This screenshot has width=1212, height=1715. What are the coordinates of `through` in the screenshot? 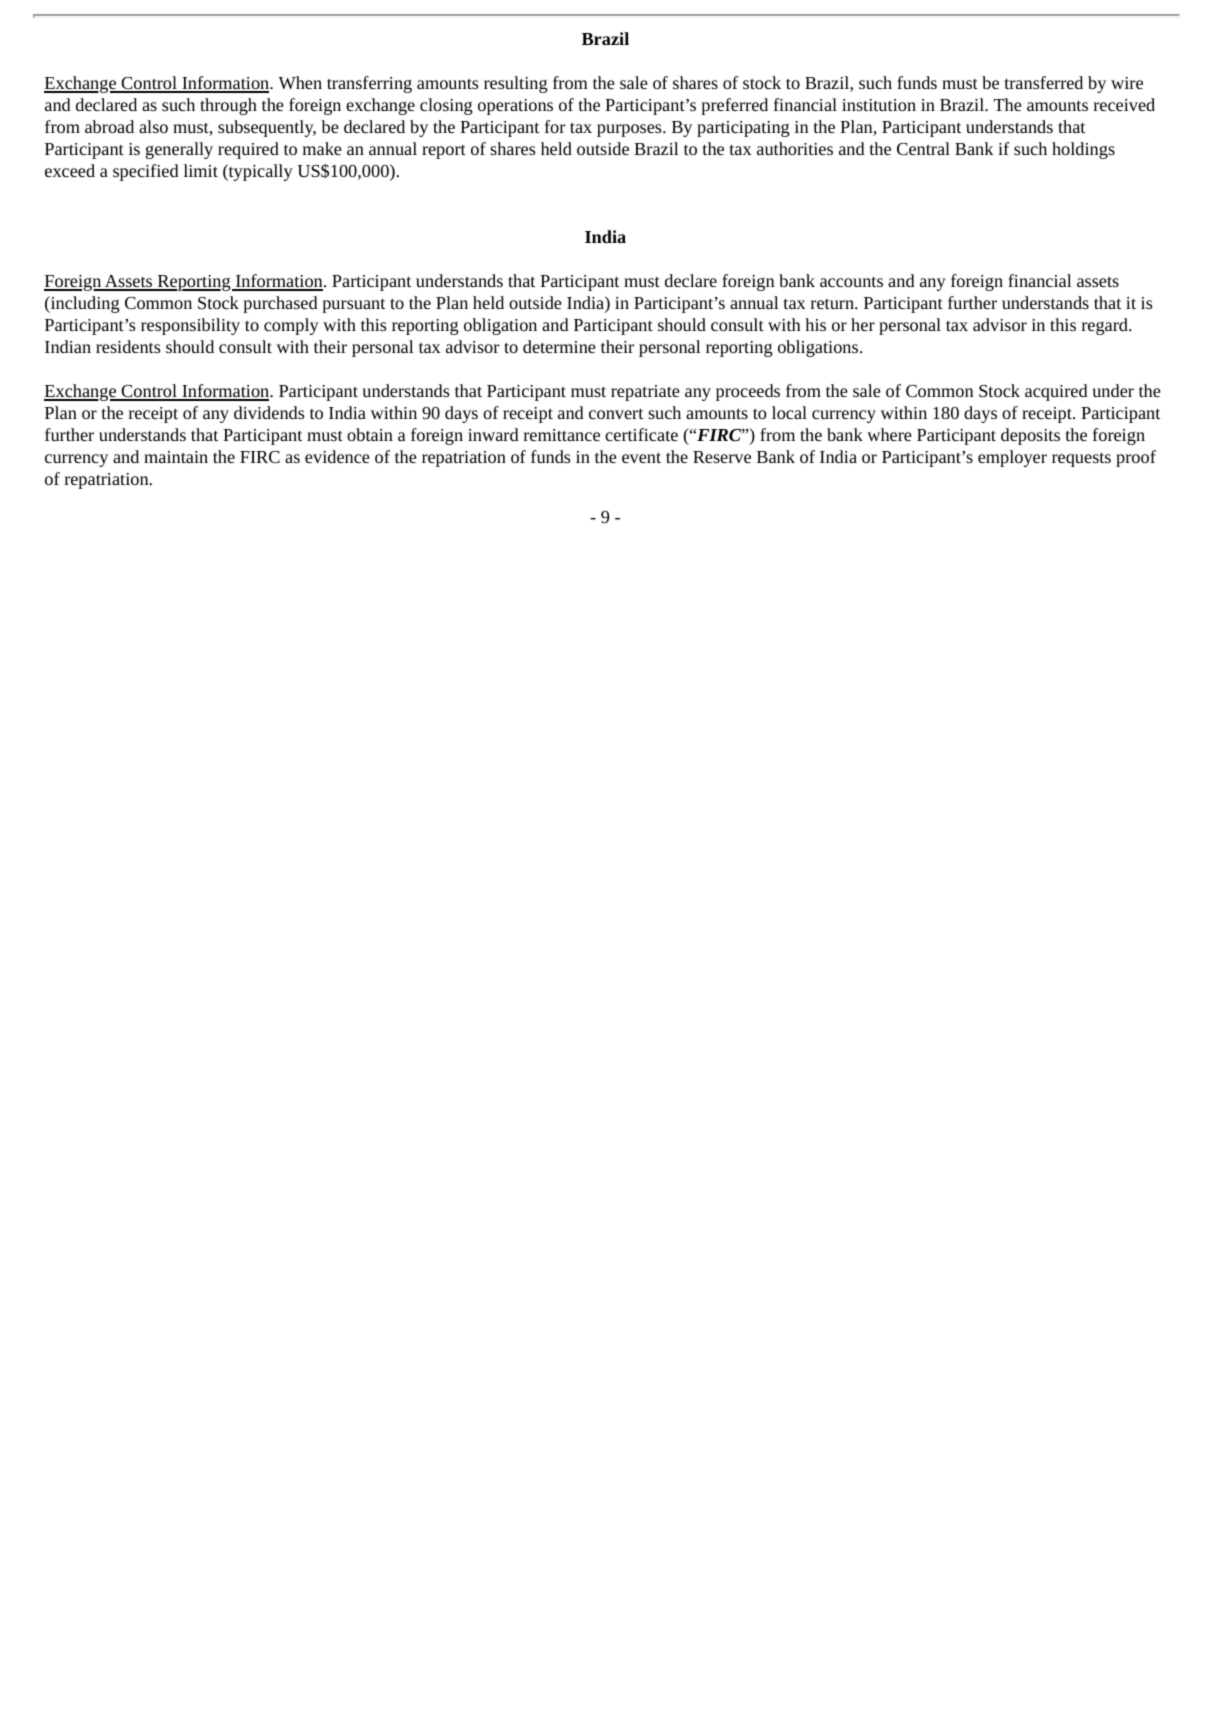 It's located at (228, 106).
